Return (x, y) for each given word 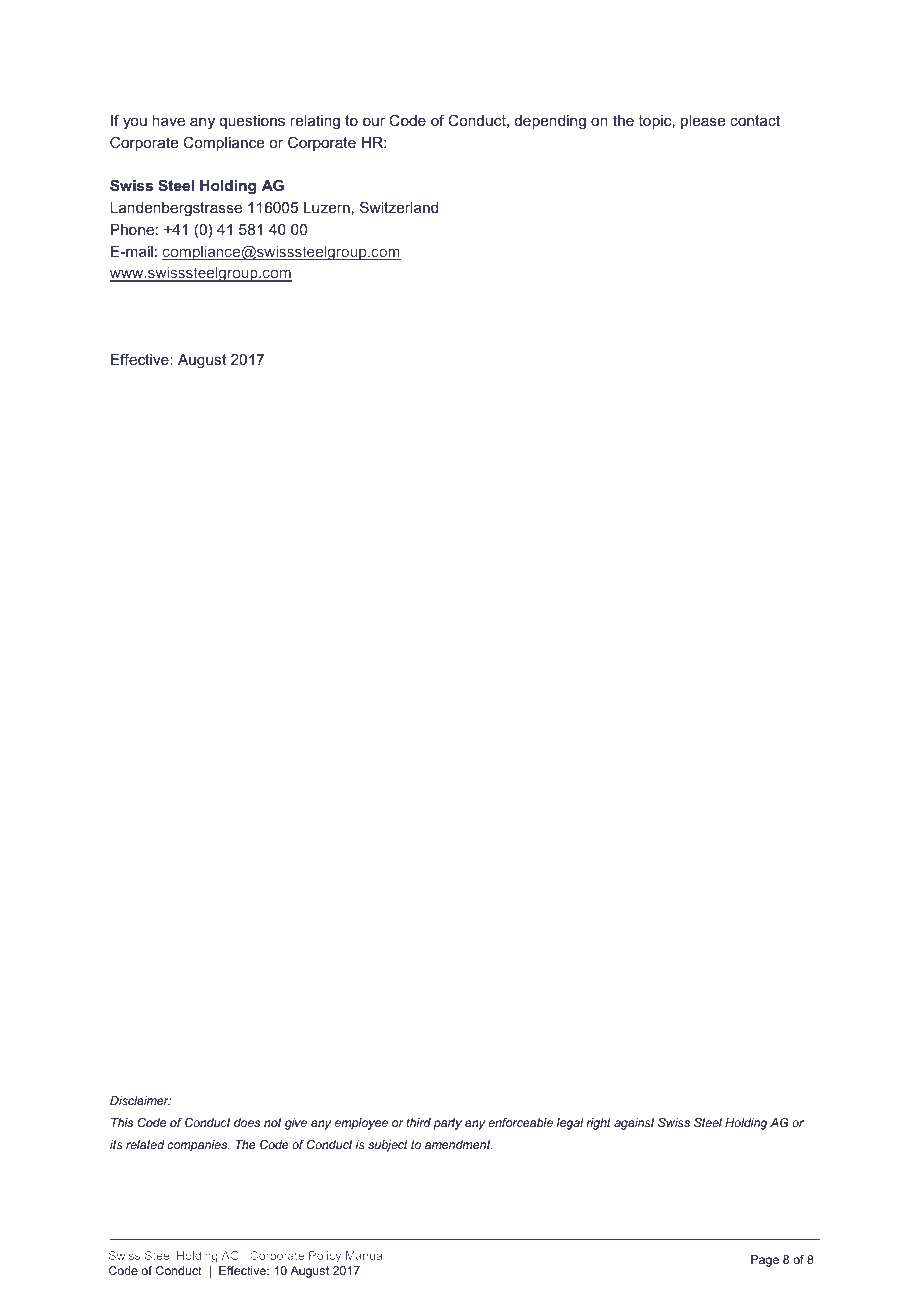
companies (198, 1146)
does (247, 1122)
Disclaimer (140, 1100)
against (634, 1124)
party (448, 1124)
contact (755, 120)
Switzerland (399, 207)
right (598, 1124)
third (418, 1122)
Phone (132, 229)
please (703, 122)
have (168, 120)
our (374, 122)
